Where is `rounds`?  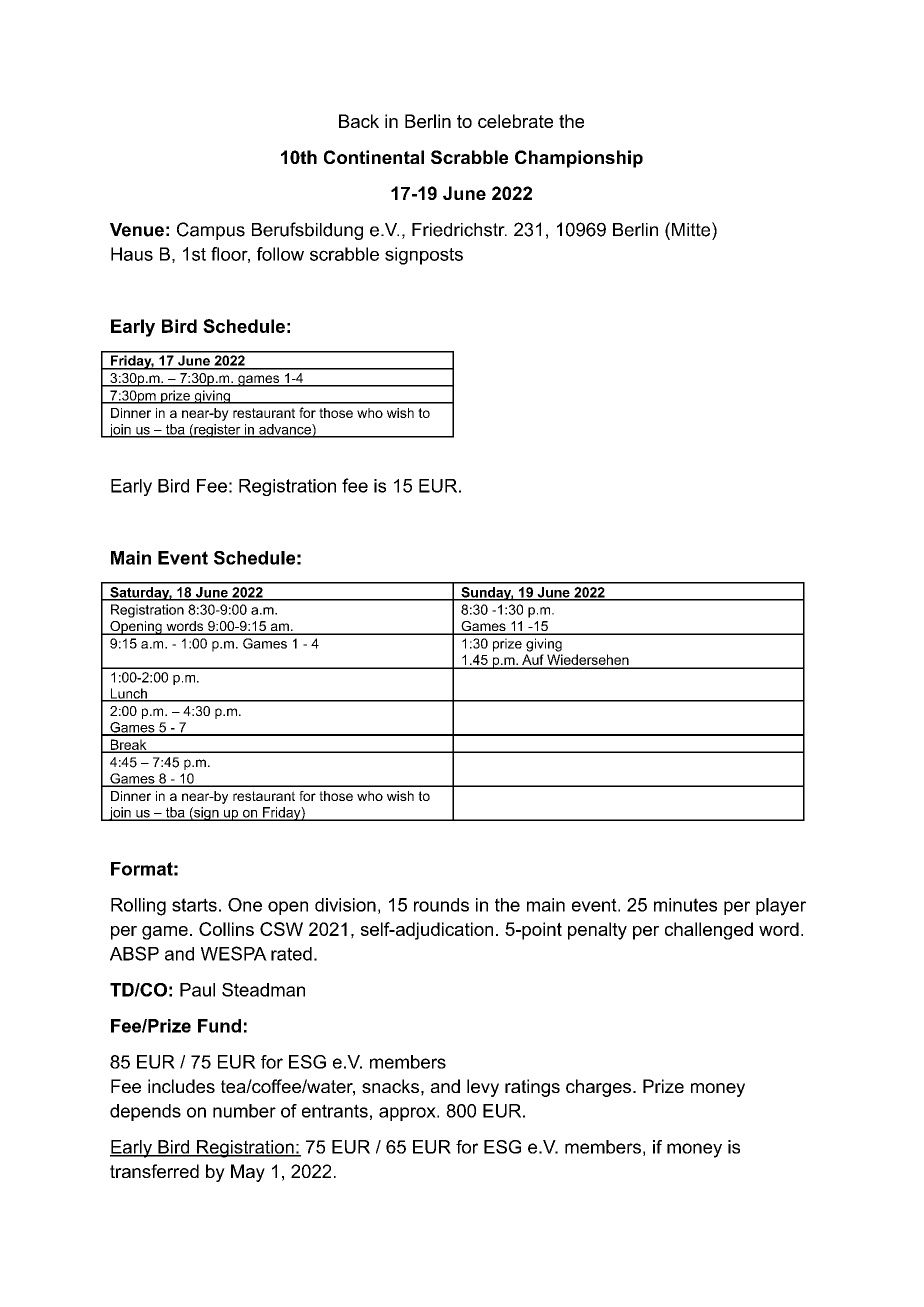
rounds is located at coordinates (441, 905).
